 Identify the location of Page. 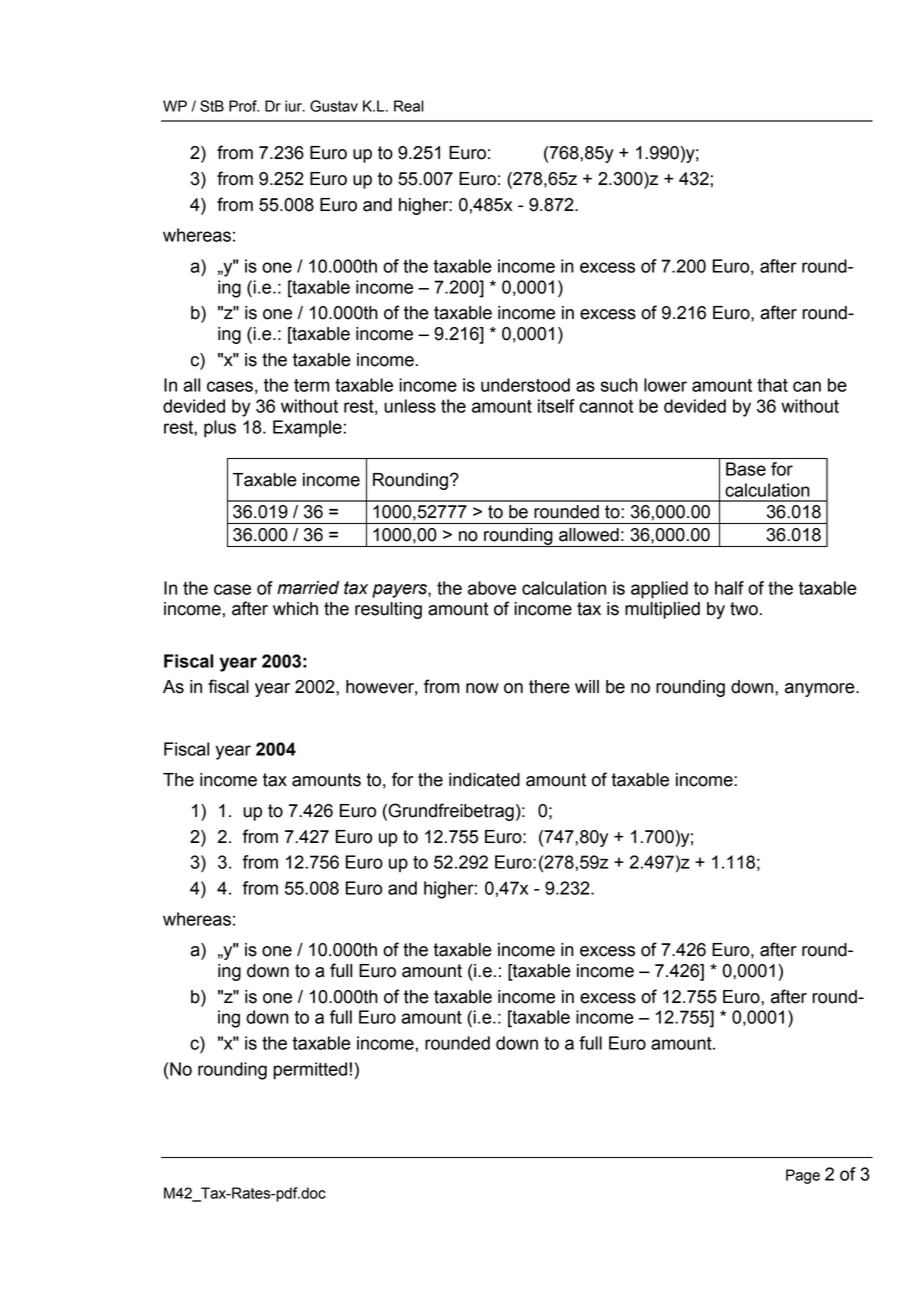
(803, 1176).
